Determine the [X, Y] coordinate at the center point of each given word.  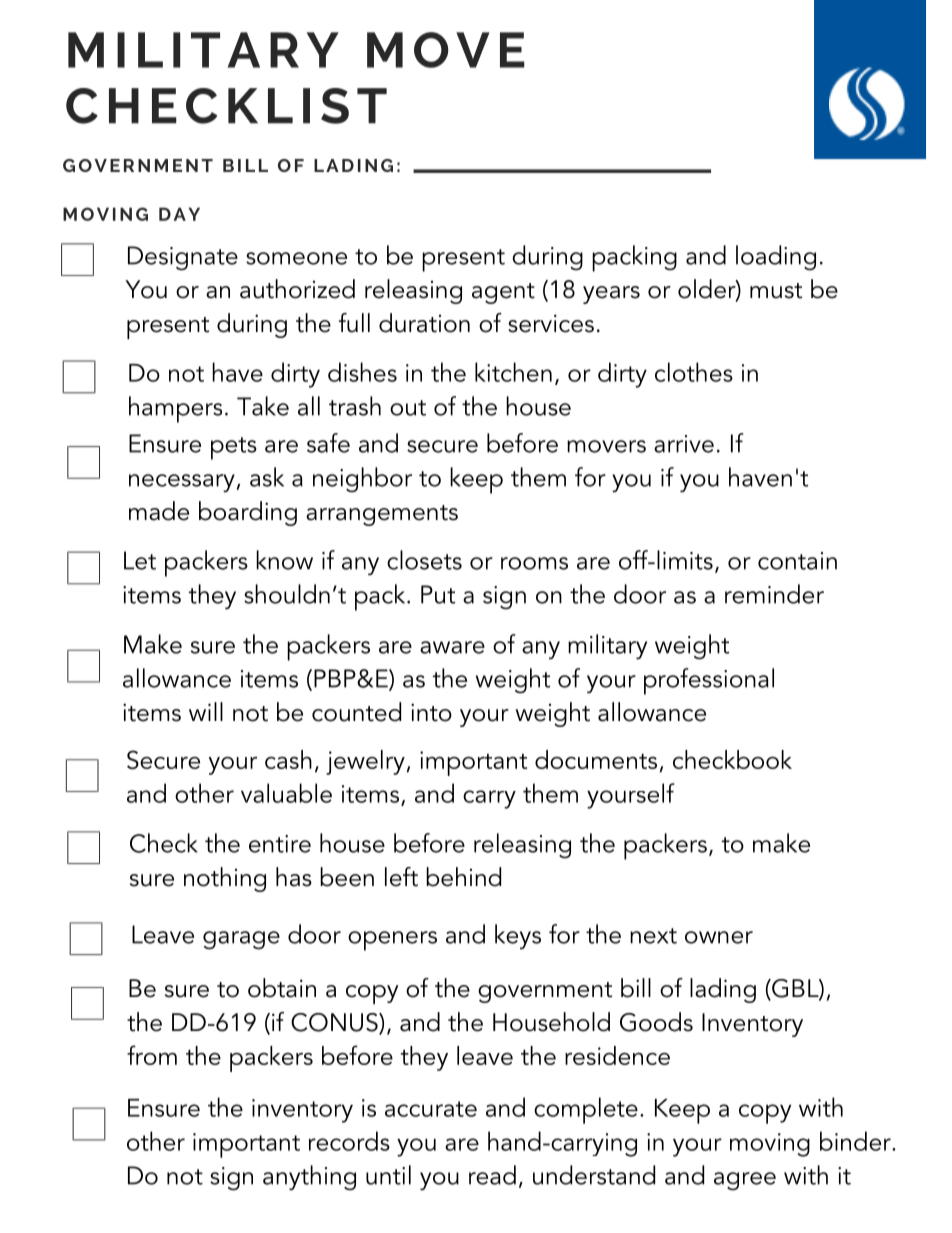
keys [518, 937]
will [206, 711]
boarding [248, 513]
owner [719, 937]
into [431, 712]
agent [503, 293]
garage [241, 940]
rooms [534, 563]
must [776, 291]
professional [709, 681]
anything [309, 1178]
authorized [297, 289]
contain [797, 561]
